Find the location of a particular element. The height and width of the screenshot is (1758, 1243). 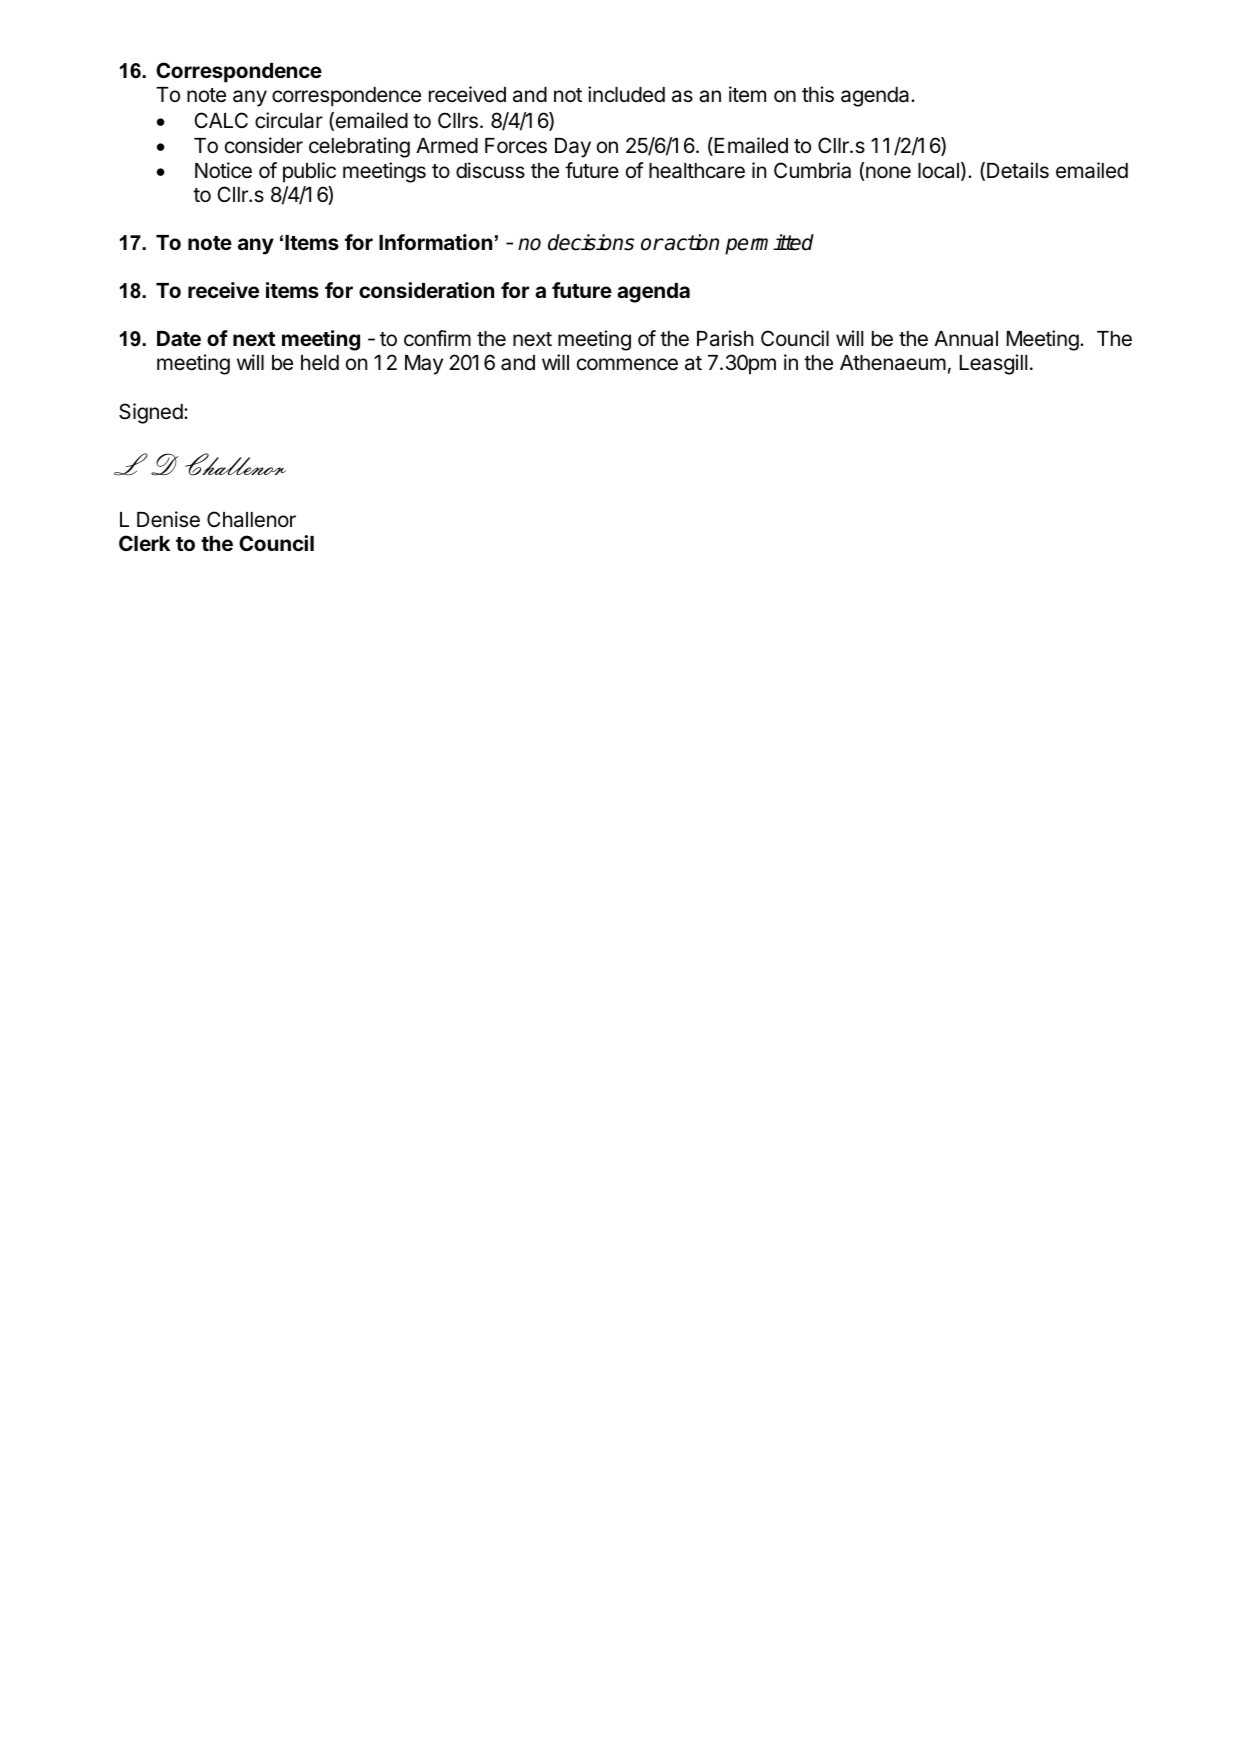

Clerk is located at coordinates (144, 543).
